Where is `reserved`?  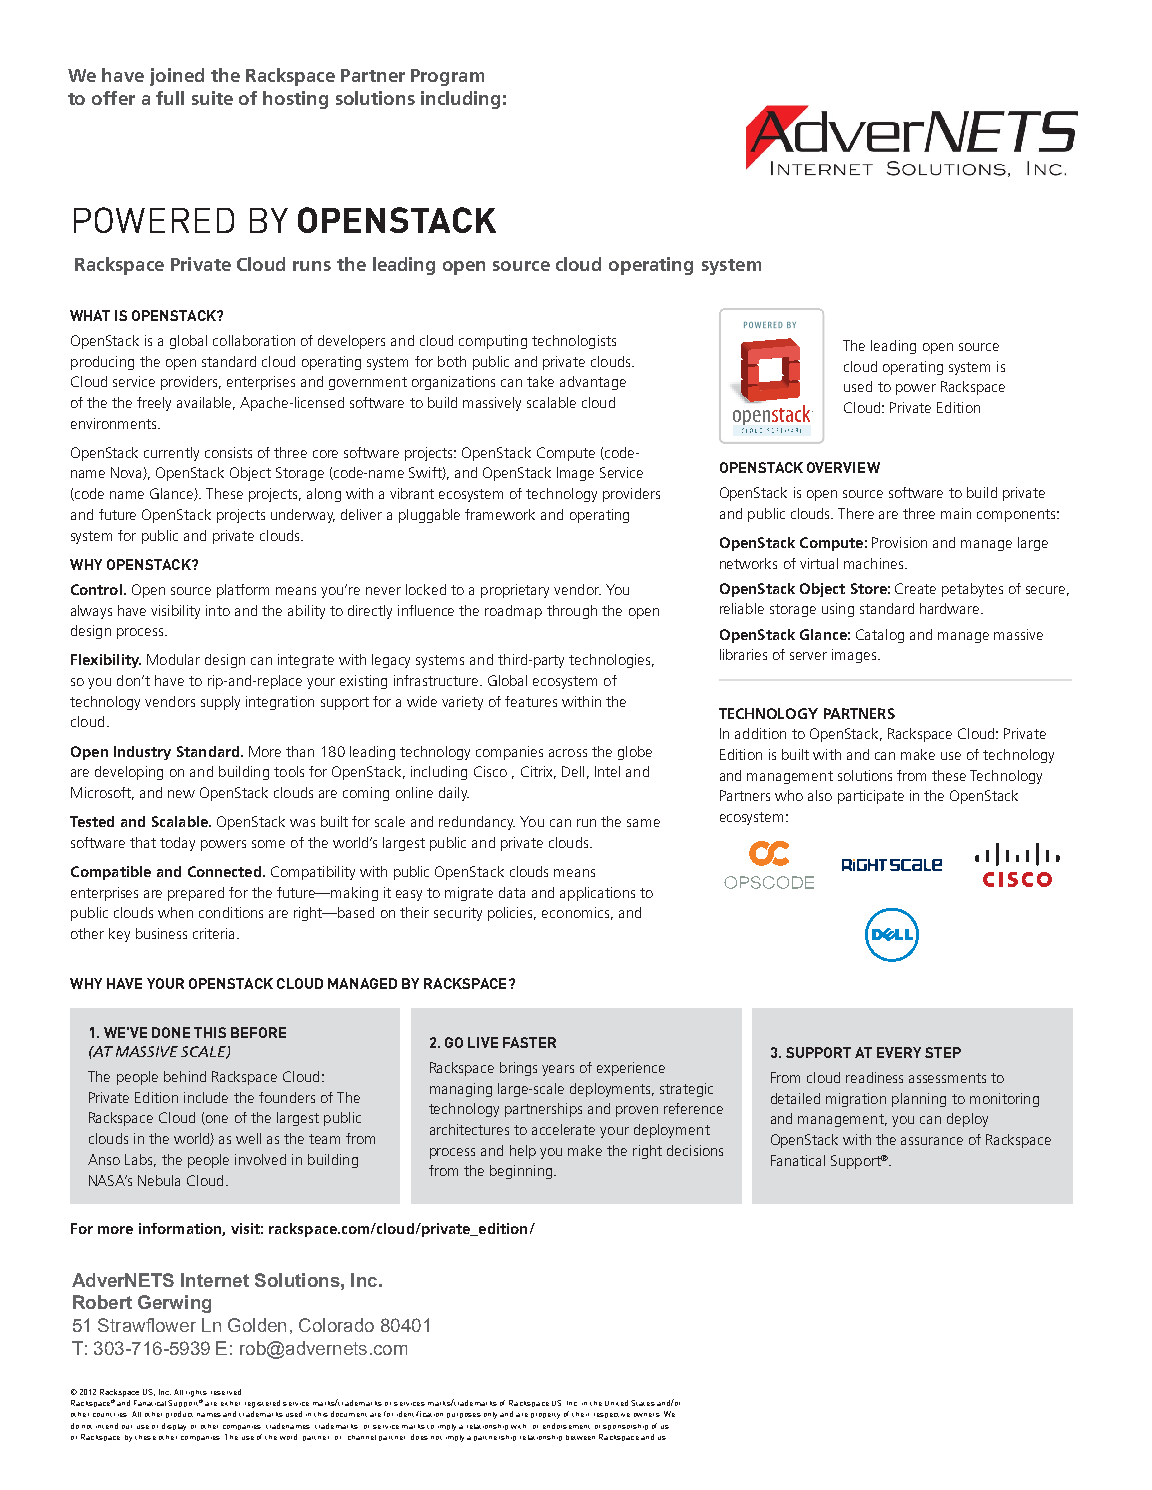
reserved is located at coordinates (226, 1392).
